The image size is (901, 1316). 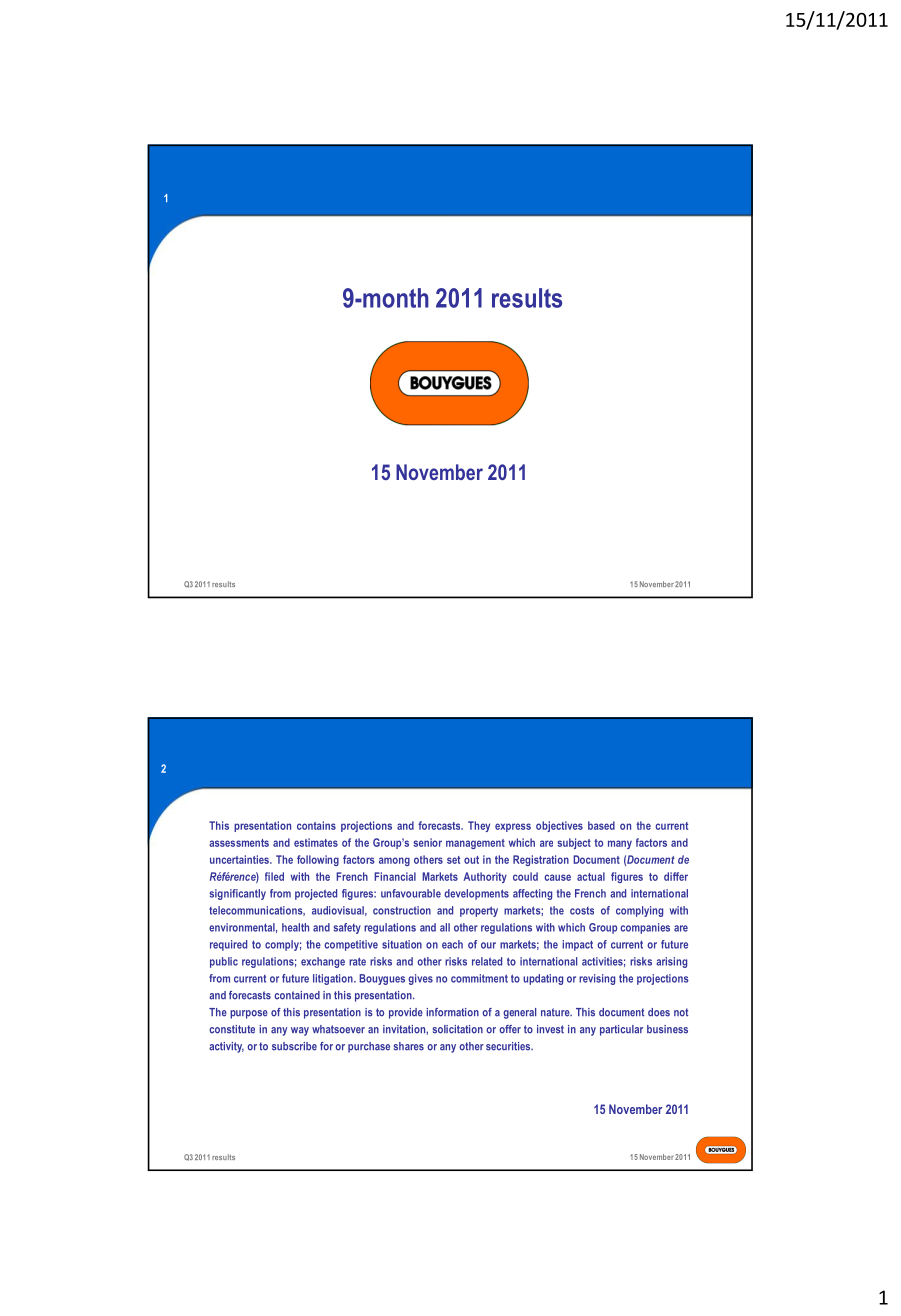 What do you see at coordinates (601, 825) in the screenshot?
I see `based` at bounding box center [601, 825].
